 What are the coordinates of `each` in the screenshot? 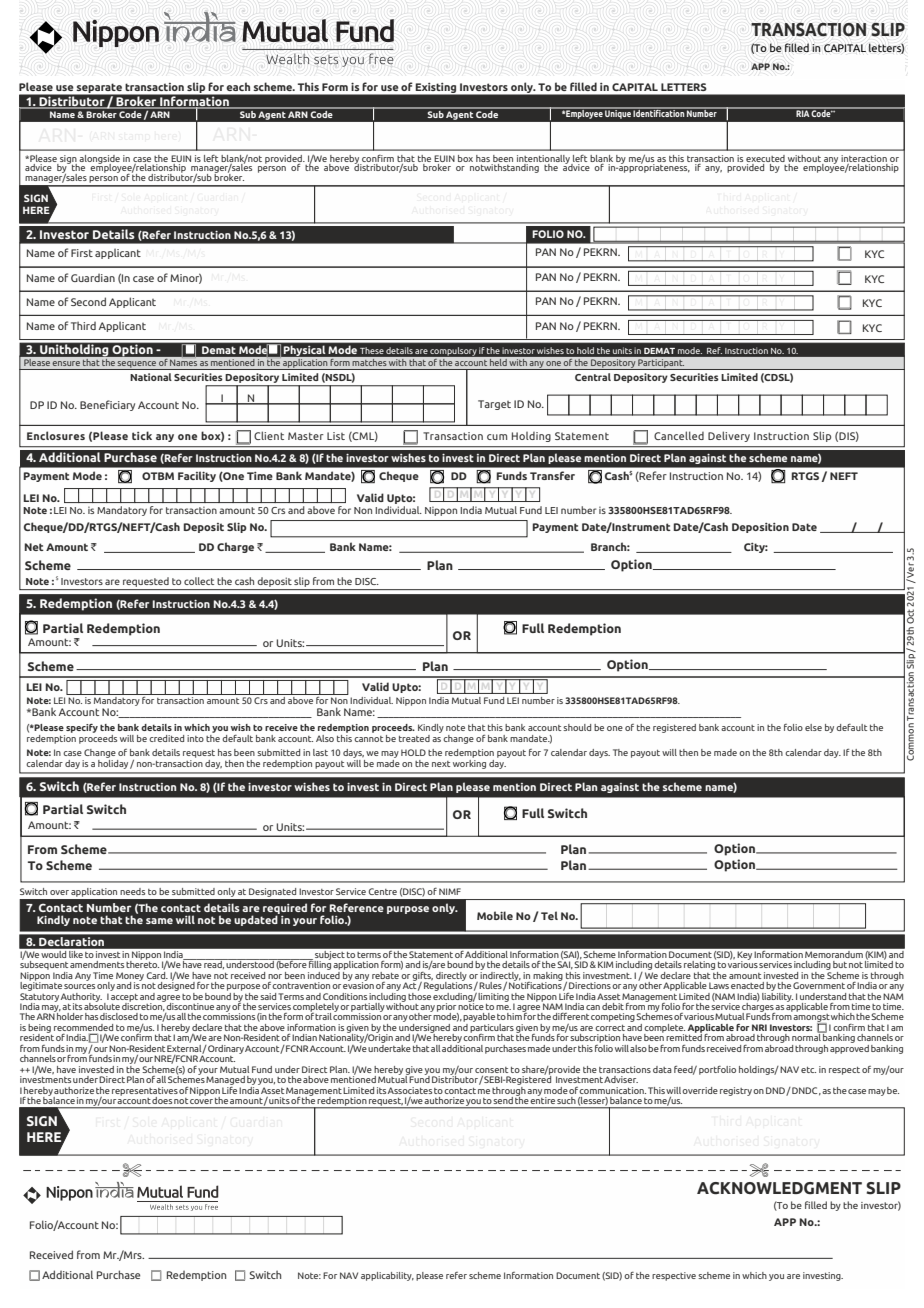 It's located at (238, 86).
